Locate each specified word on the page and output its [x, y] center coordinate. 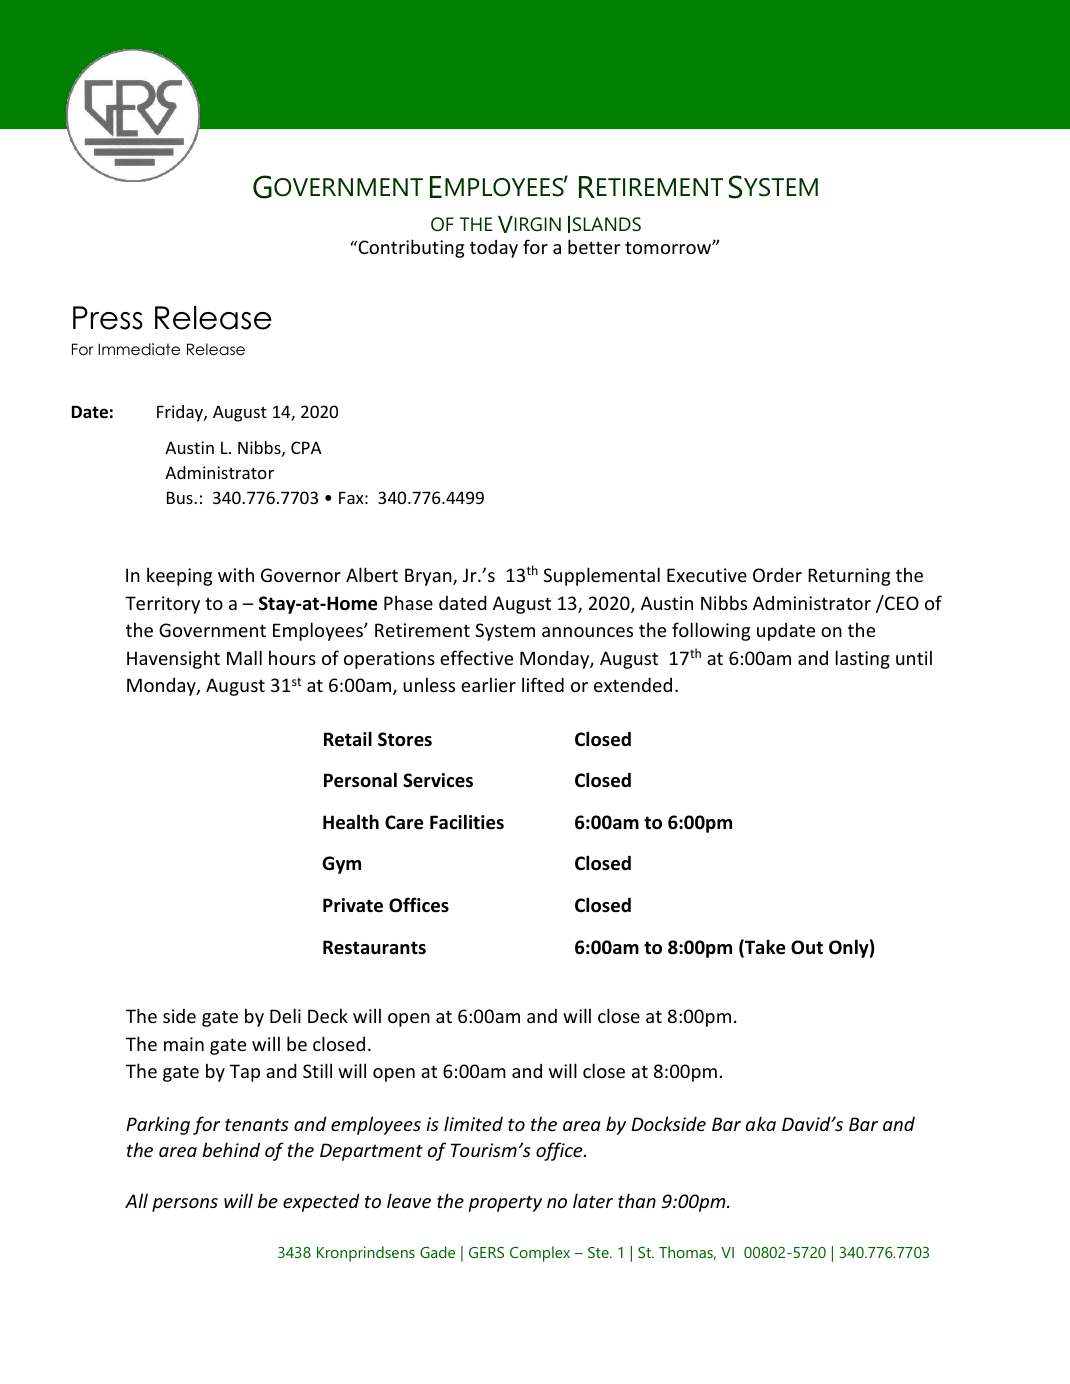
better [594, 246]
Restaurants [374, 947]
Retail [348, 739]
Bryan [429, 577]
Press [108, 318]
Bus [181, 498]
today [494, 249]
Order [777, 575]
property [505, 1203]
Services [438, 780]
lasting [863, 659]
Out [807, 947]
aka [761, 1123]
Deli [285, 1015]
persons [185, 1205]
